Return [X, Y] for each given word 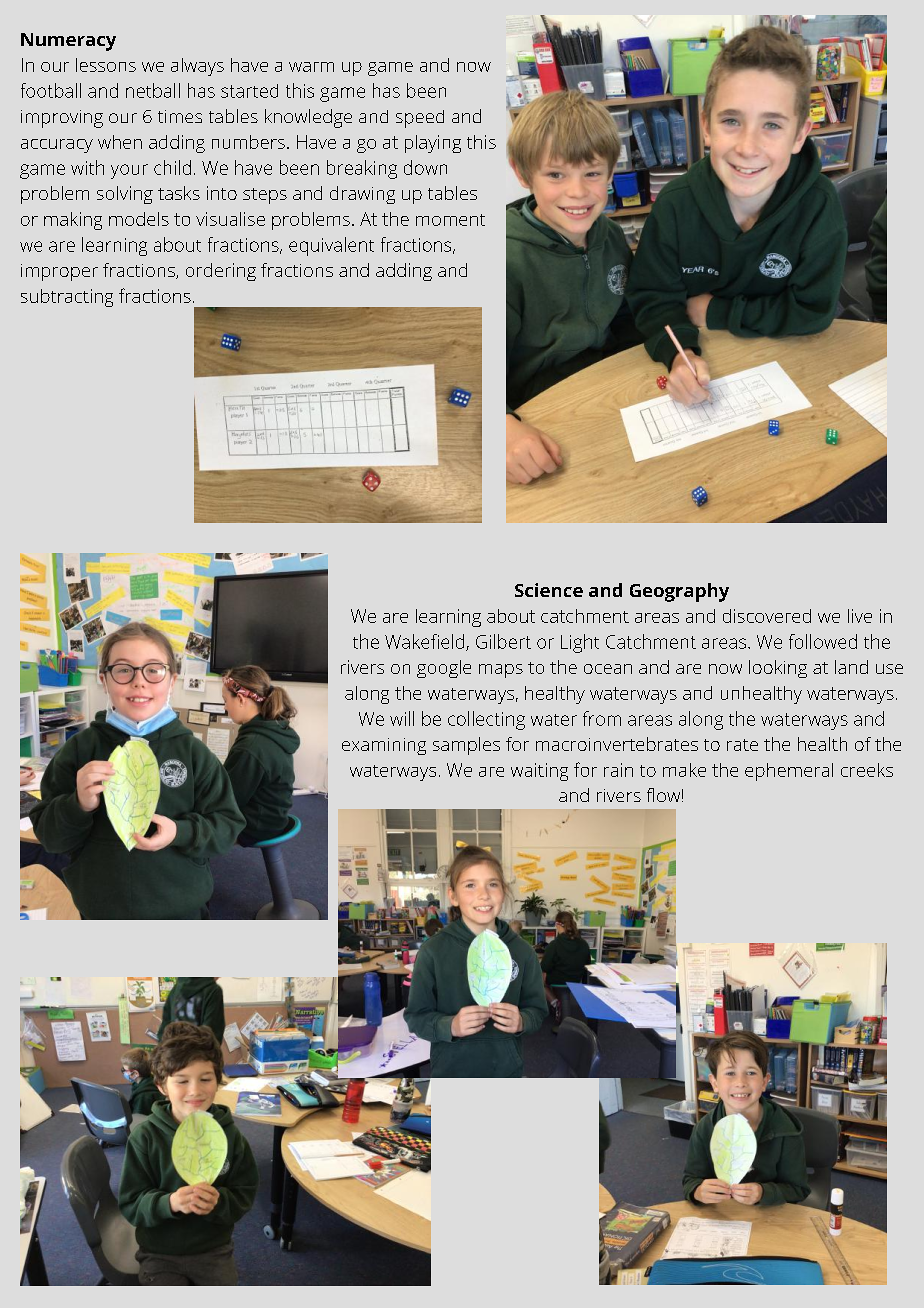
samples [466, 746]
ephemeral [789, 772]
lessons [106, 65]
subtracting [67, 298]
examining [384, 746]
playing [433, 144]
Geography [679, 592]
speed [420, 119]
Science [549, 590]
